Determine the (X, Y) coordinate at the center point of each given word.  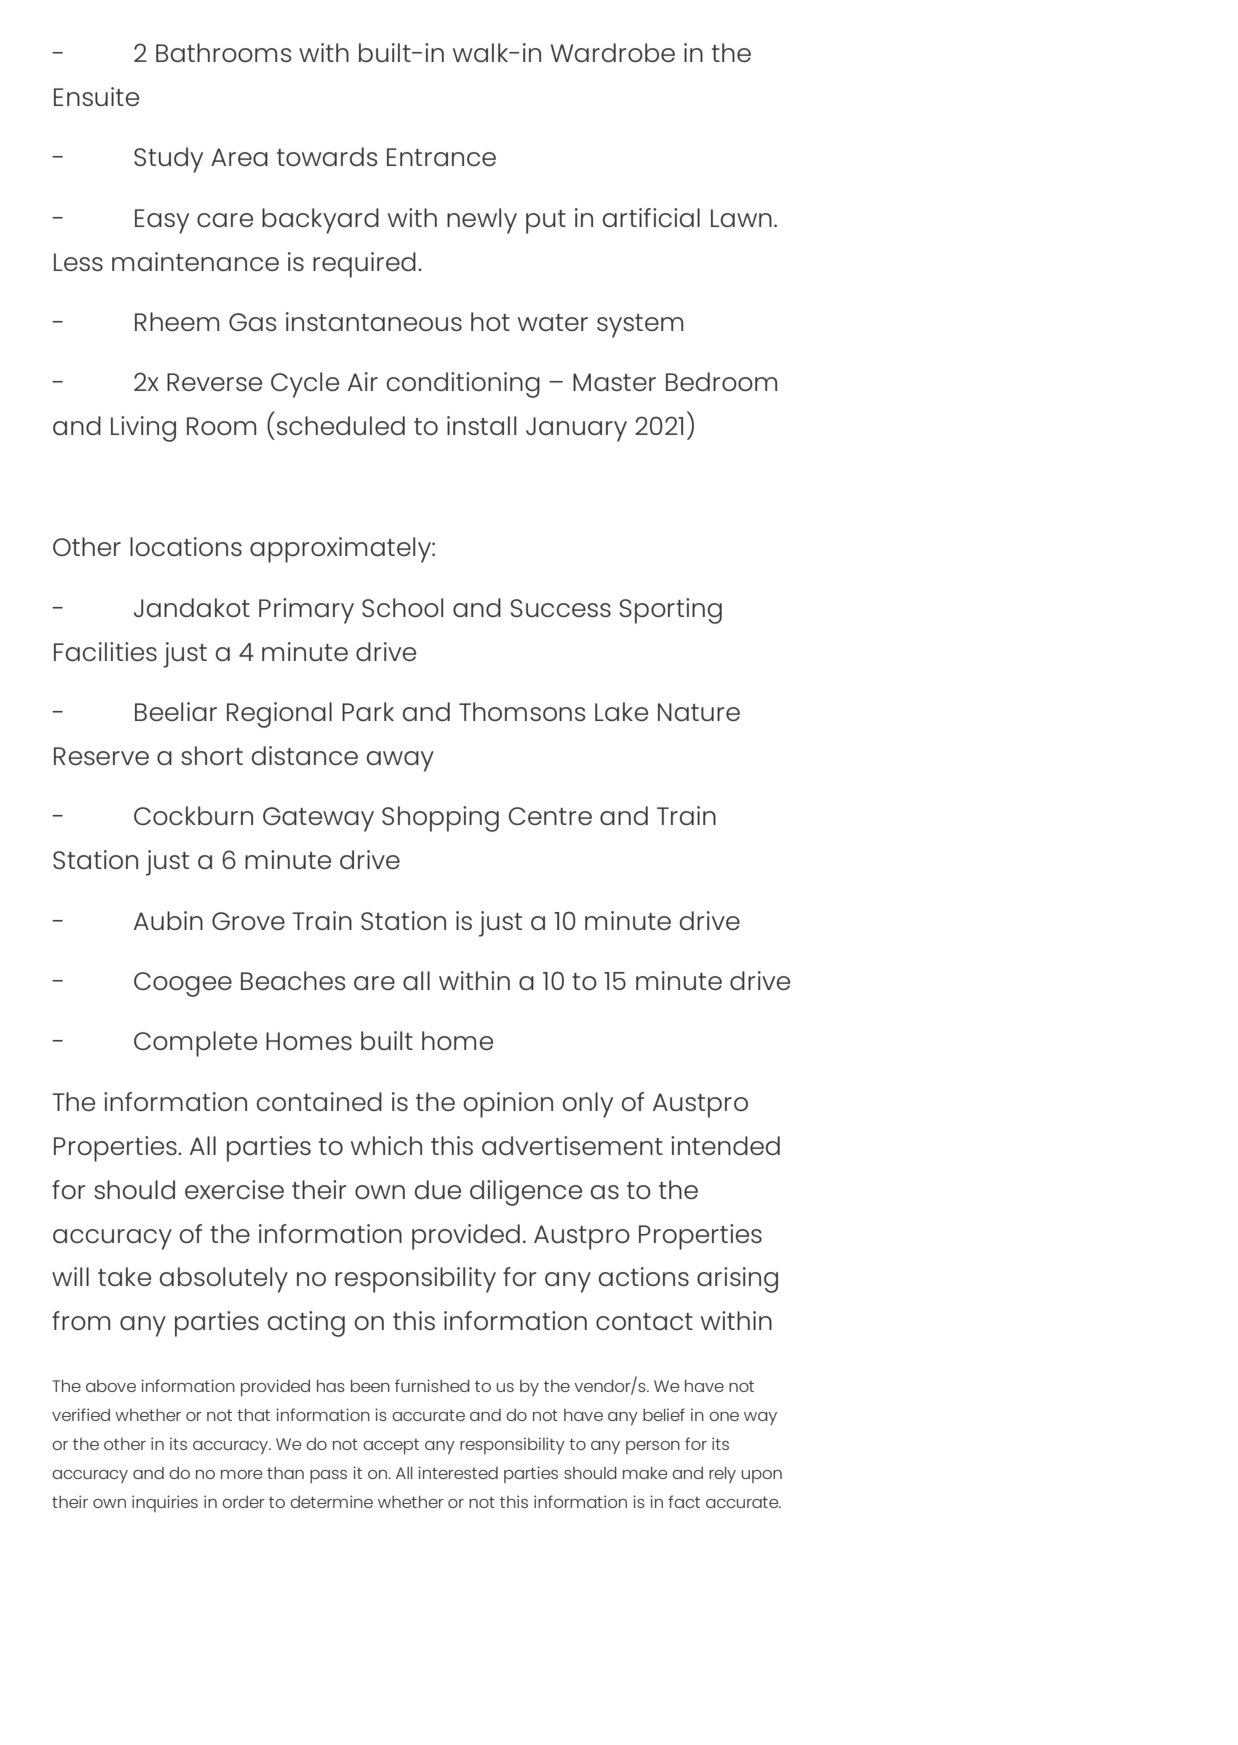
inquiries (165, 1503)
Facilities (105, 651)
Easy (162, 221)
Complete (195, 1044)
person (653, 1447)
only (588, 1105)
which (386, 1145)
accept (391, 1447)
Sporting (671, 611)
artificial (651, 217)
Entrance (441, 157)
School (402, 607)
